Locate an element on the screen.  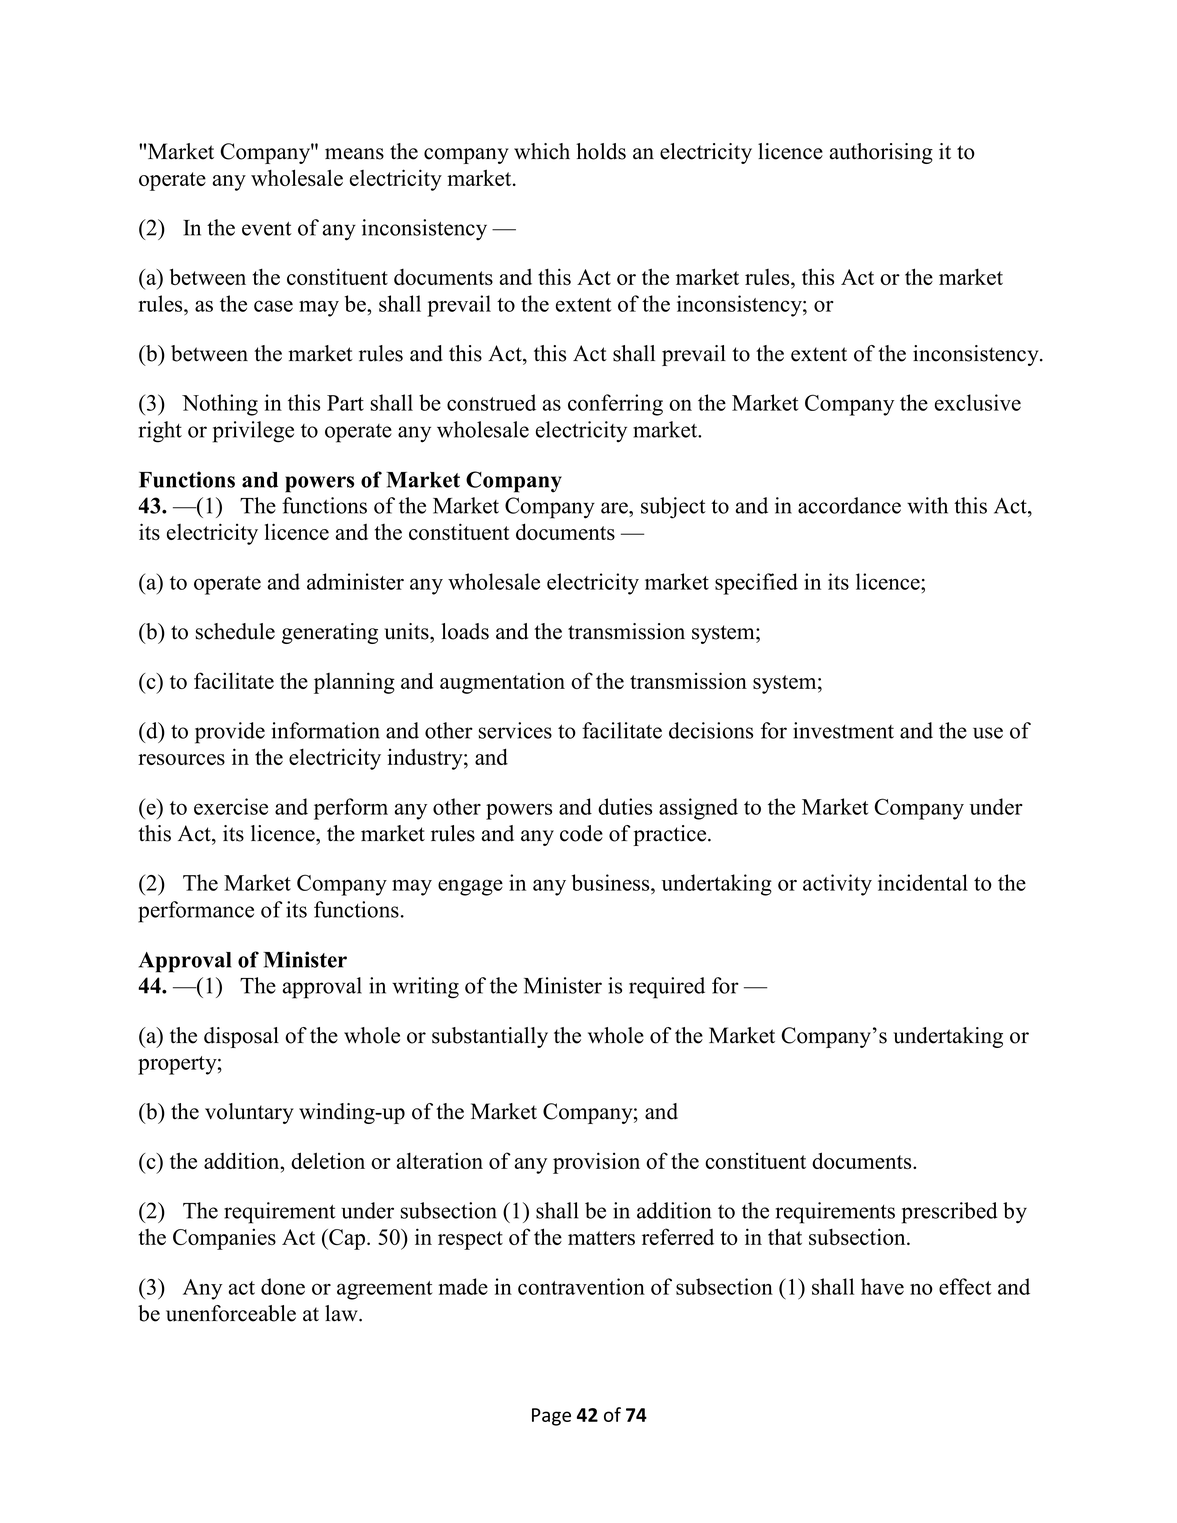
authorising is located at coordinates (881, 153).
